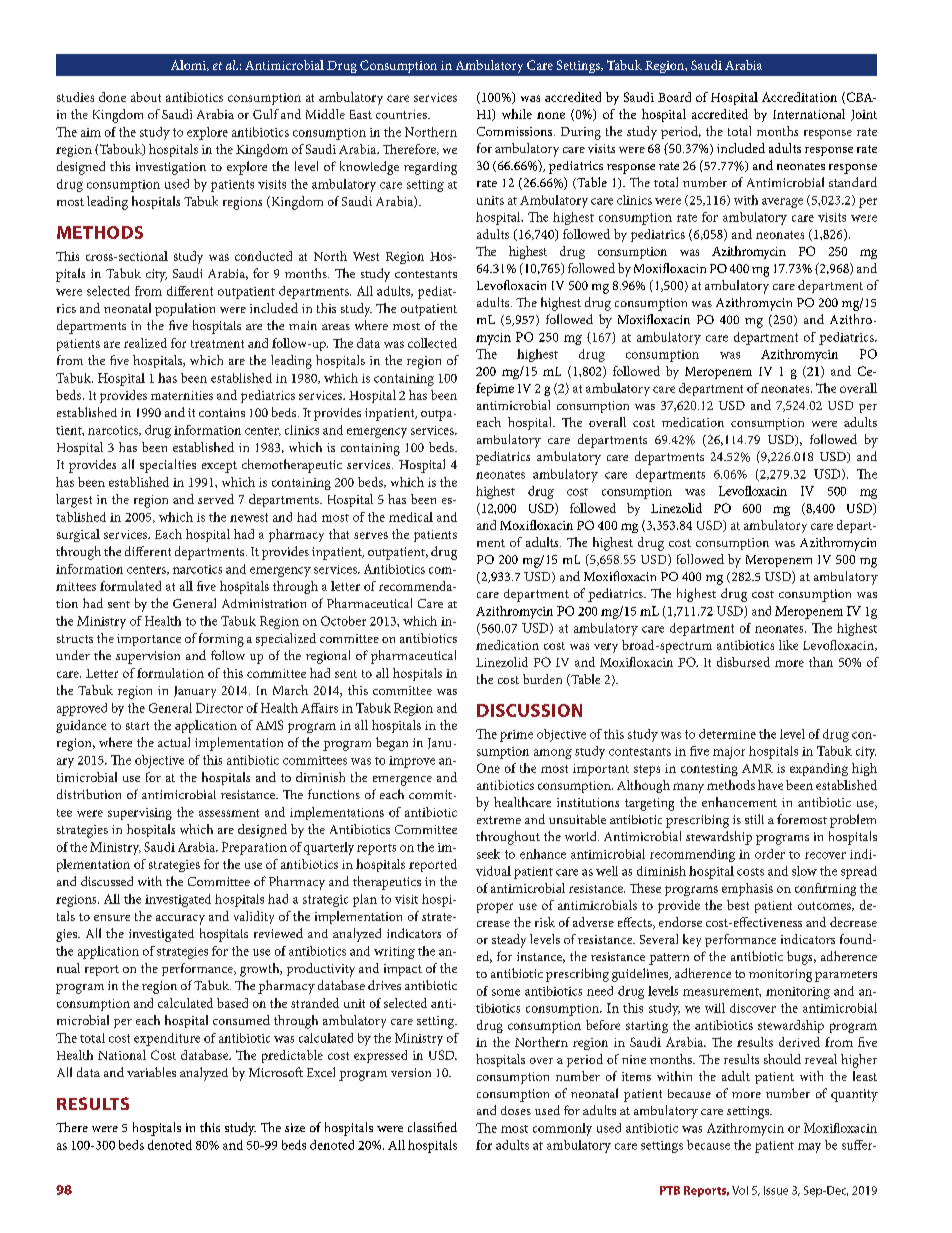 This page has width=952, height=1233. What do you see at coordinates (146, 97) in the page?
I see `about` at bounding box center [146, 97].
